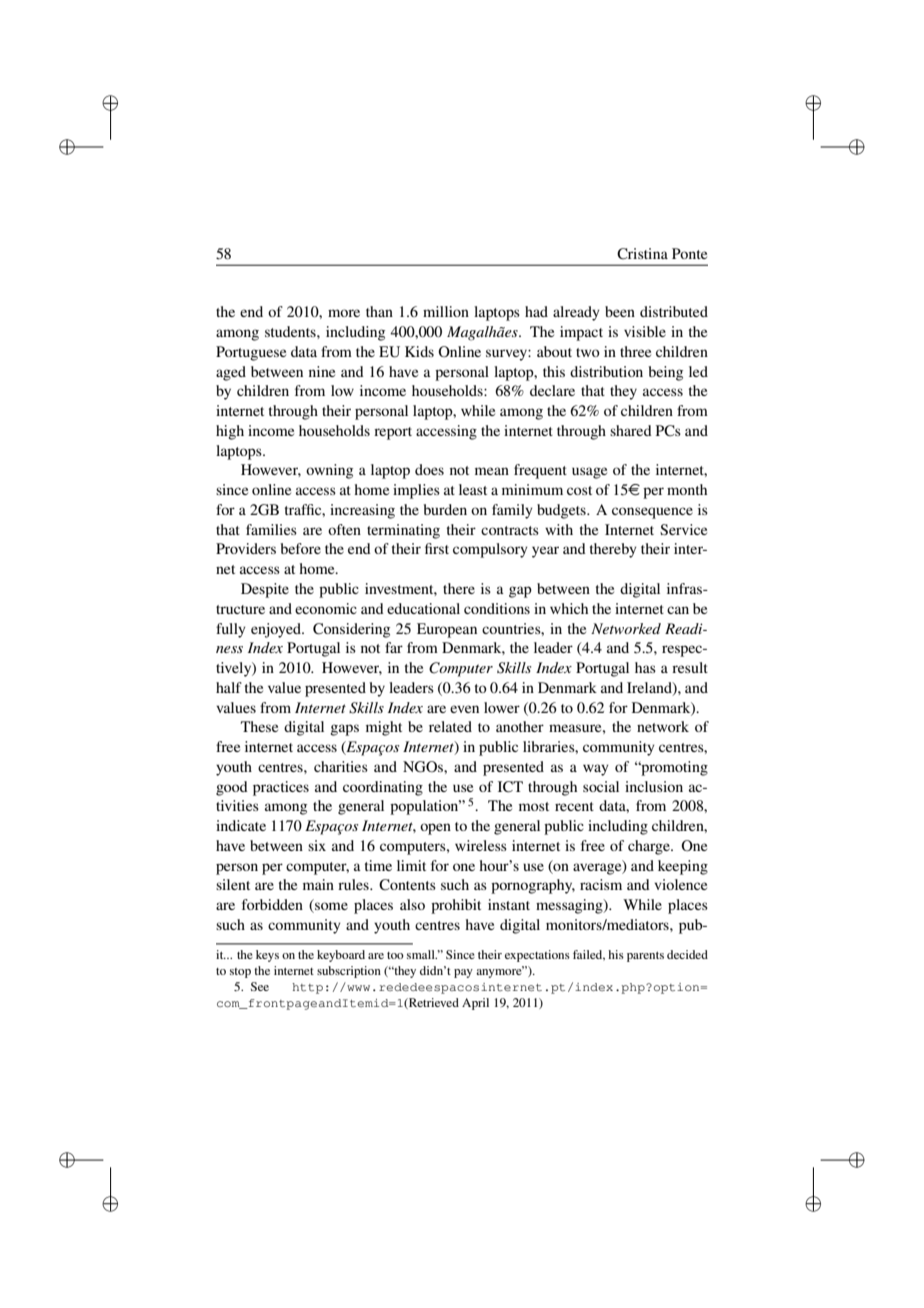 This image has width=924, height=1308. What do you see at coordinates (631, 430) in the image?
I see `shared` at bounding box center [631, 430].
